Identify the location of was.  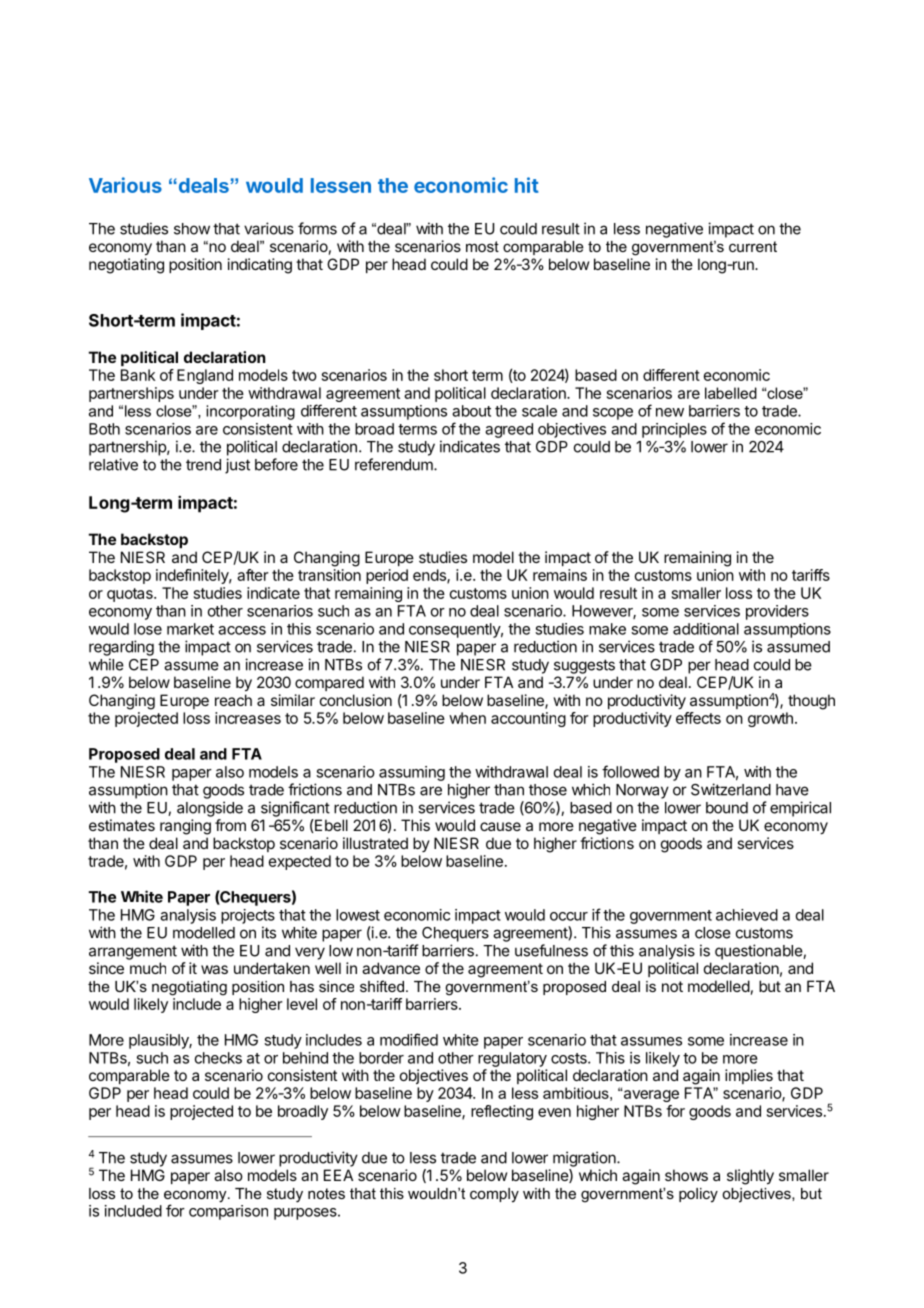
(214, 969).
